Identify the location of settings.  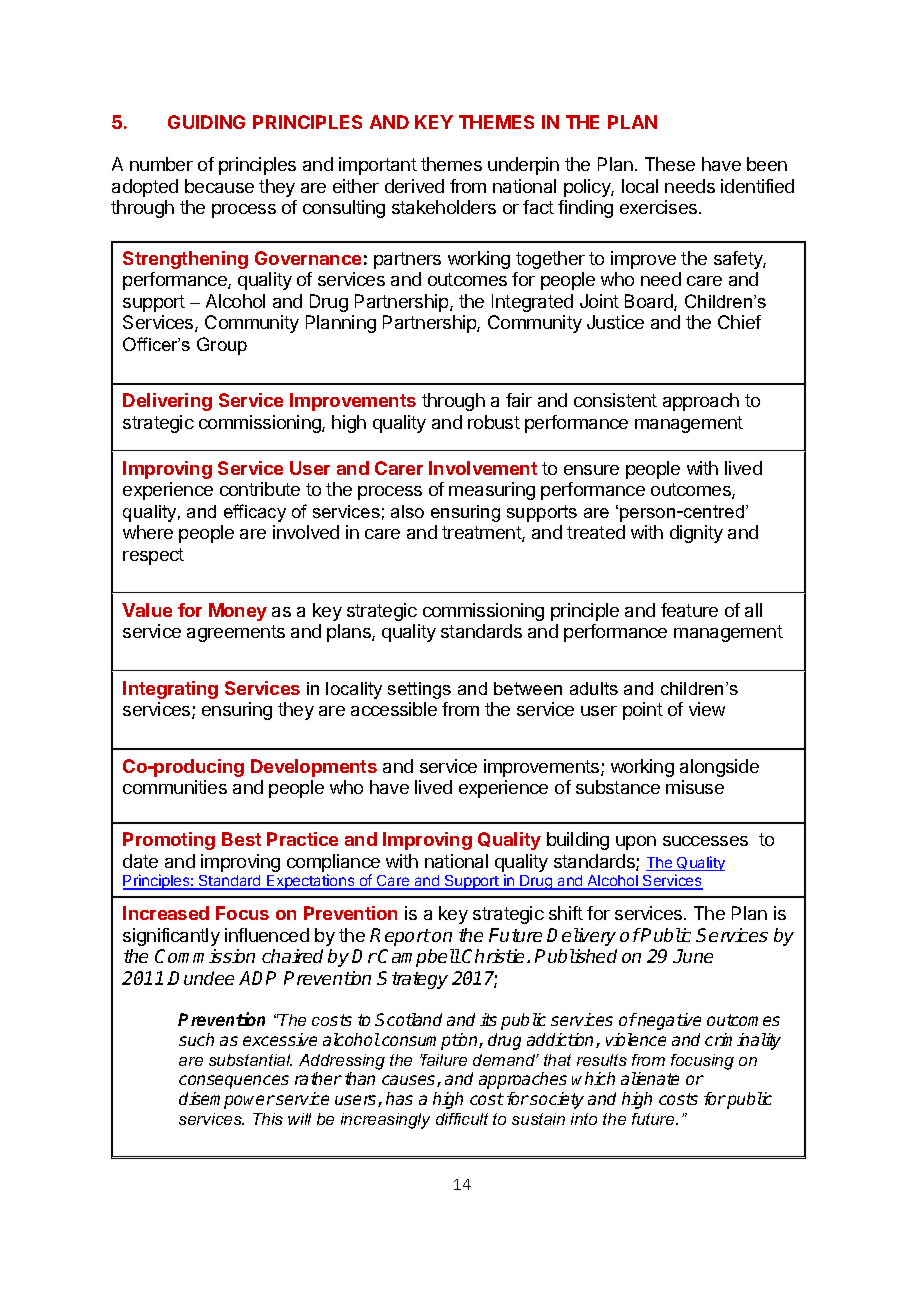
(419, 690).
